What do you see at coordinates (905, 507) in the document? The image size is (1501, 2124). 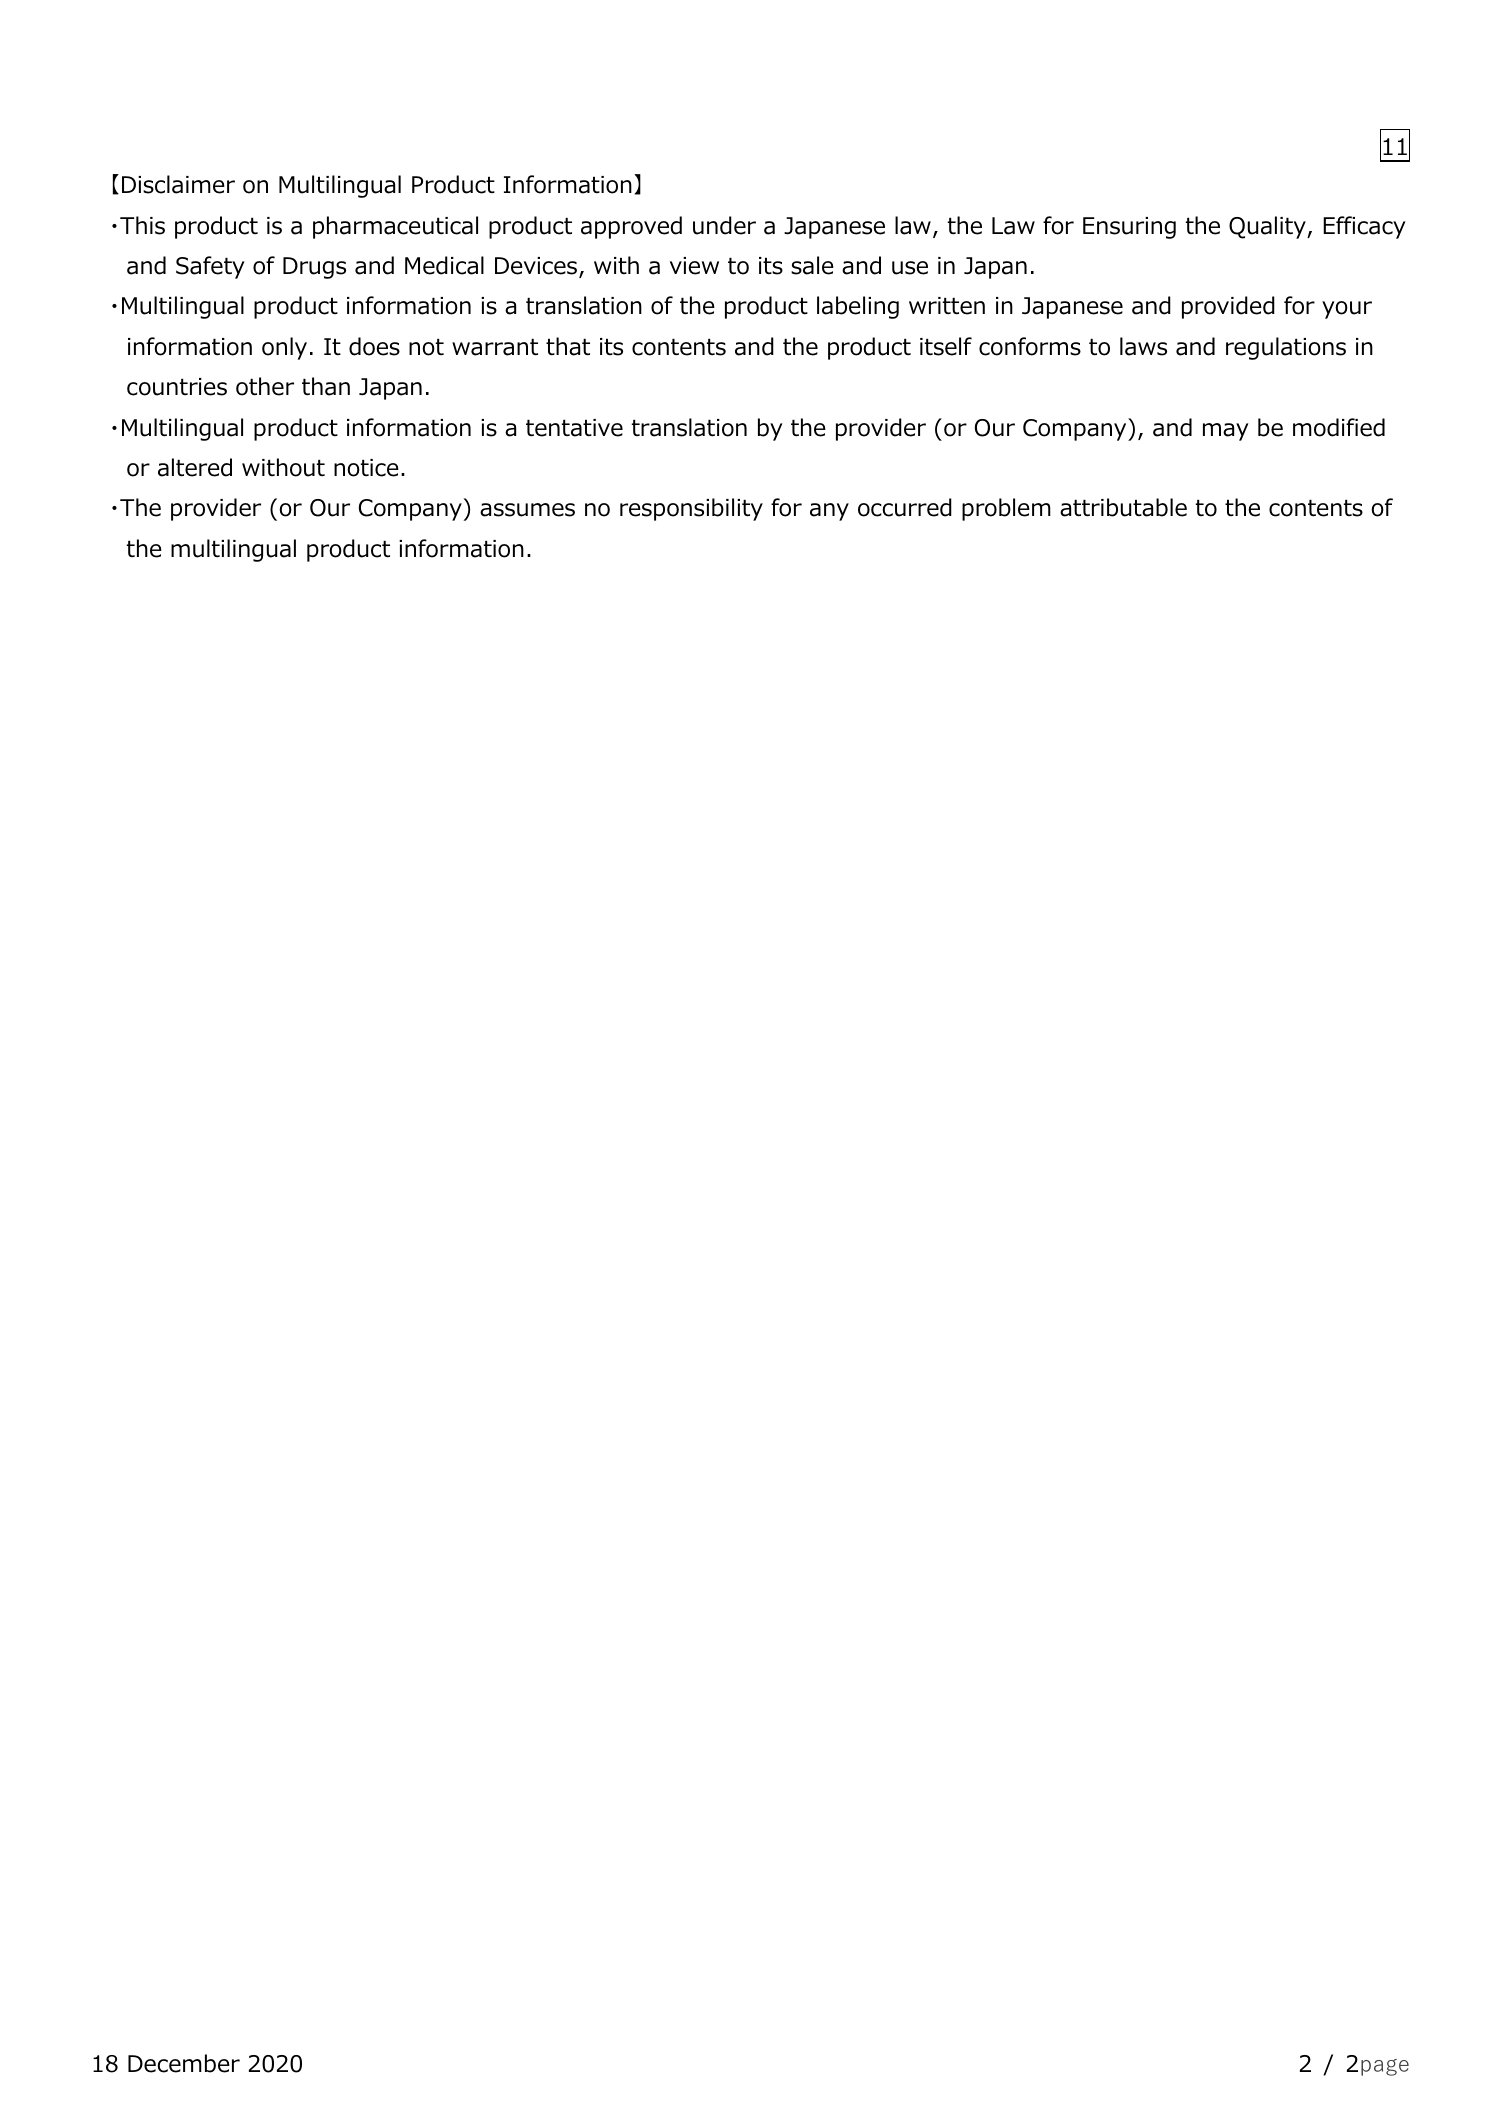 I see `occurred` at bounding box center [905, 507].
